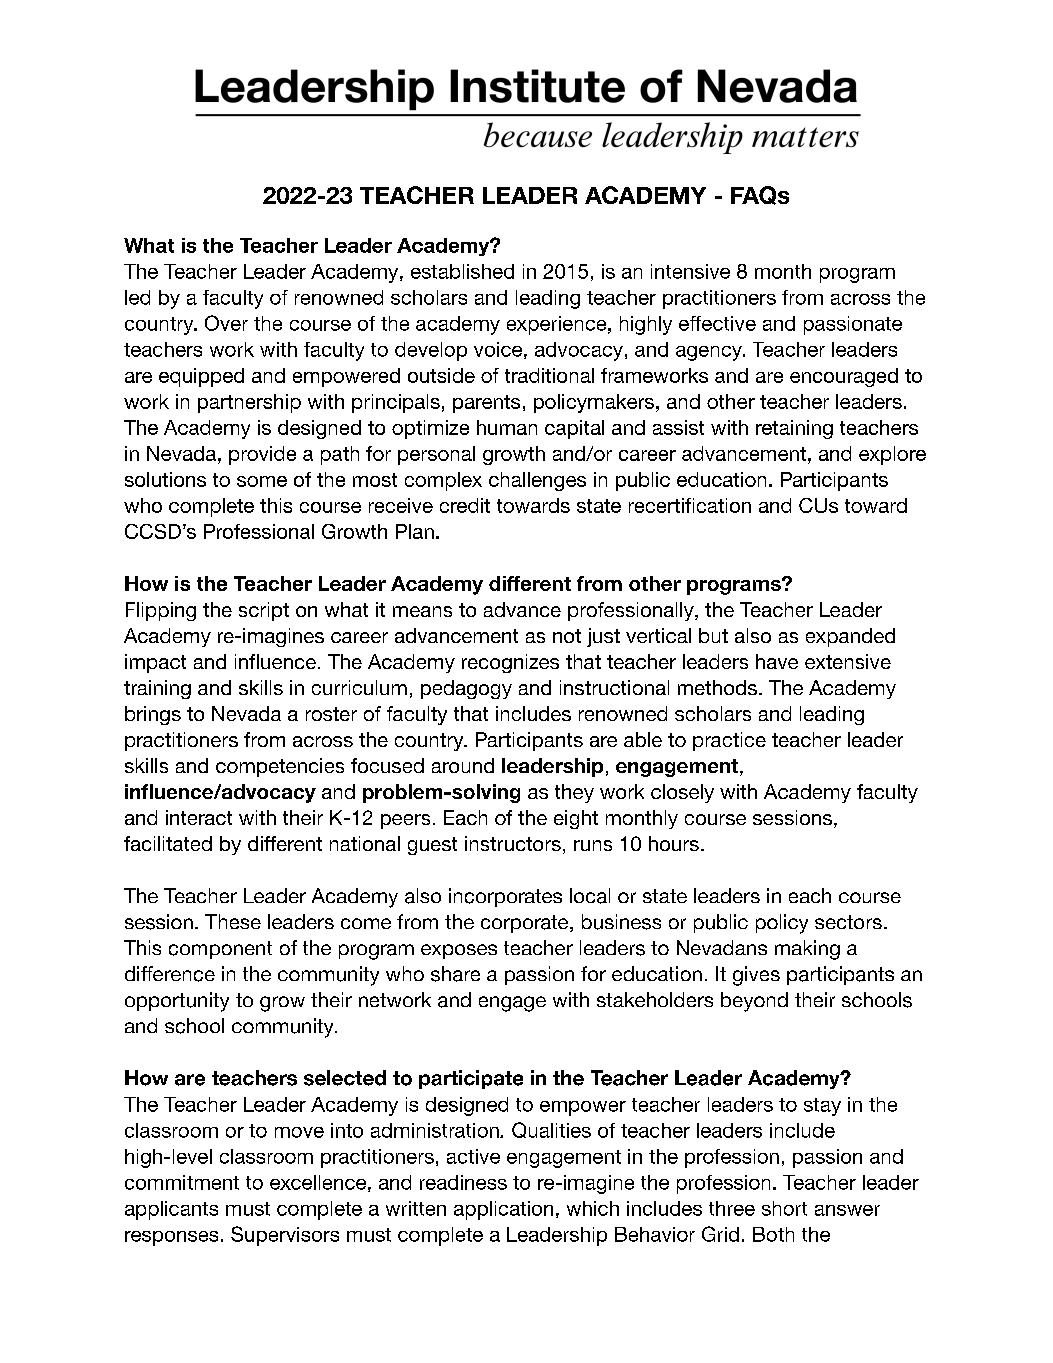 The width and height of the screenshot is (1053, 1363). I want to click on established, so click(462, 271).
